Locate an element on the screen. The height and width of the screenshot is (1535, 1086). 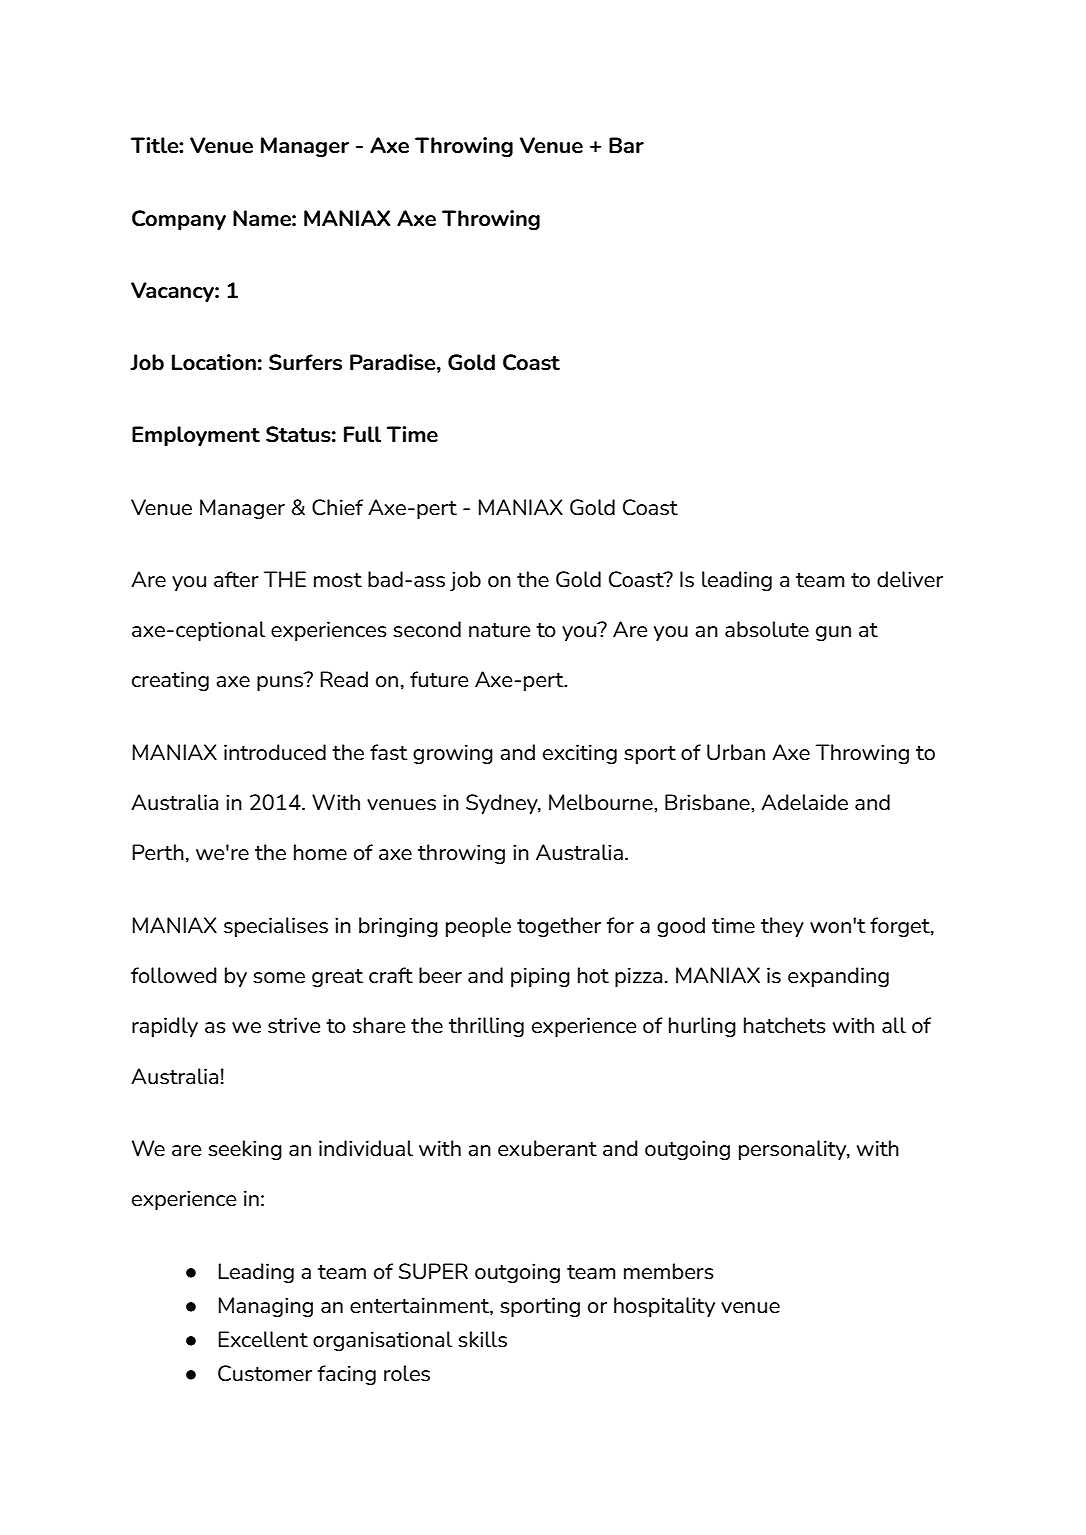
specialises is located at coordinates (276, 927).
